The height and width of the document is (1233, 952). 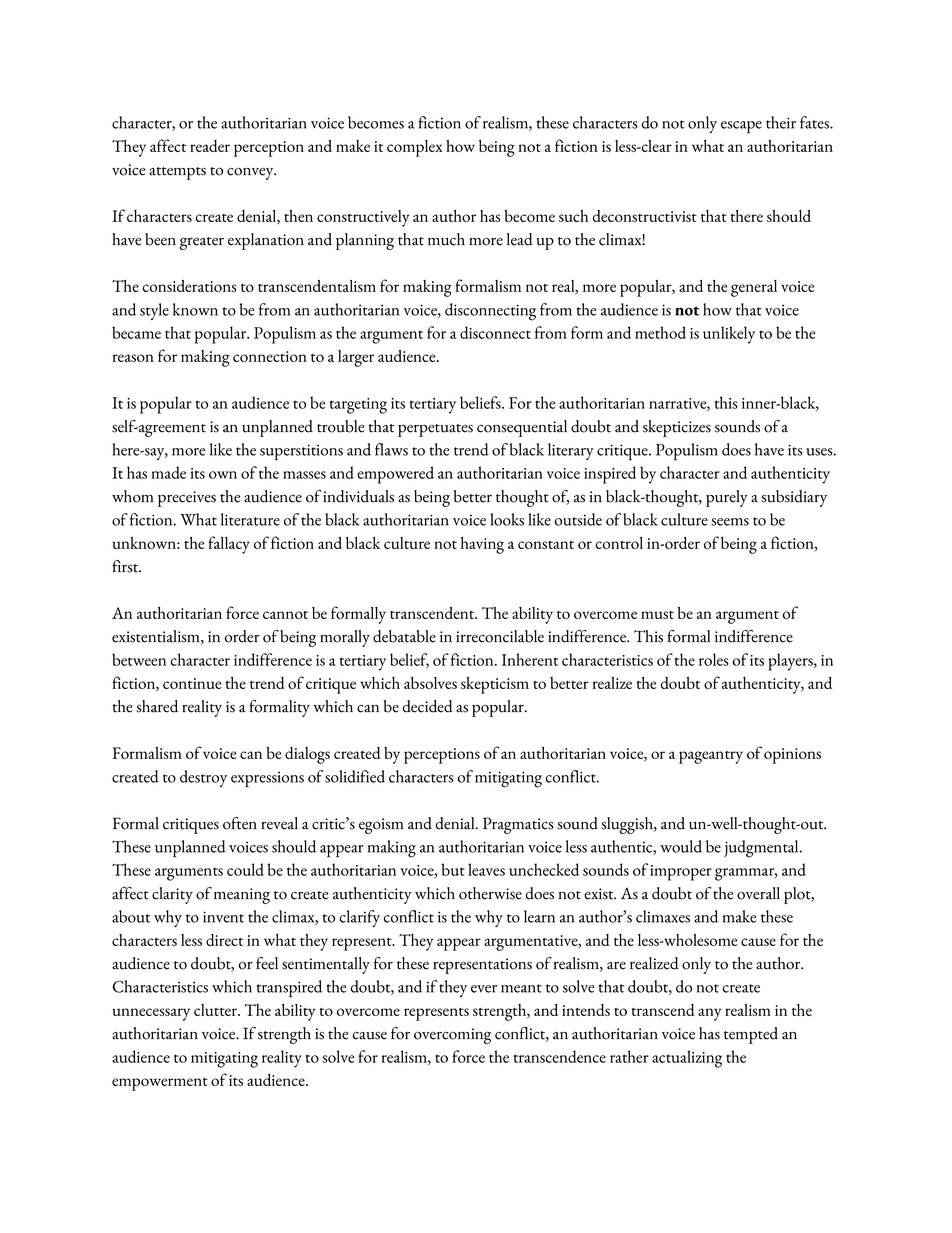 What do you see at coordinates (741, 127) in the document?
I see `escape` at bounding box center [741, 127].
